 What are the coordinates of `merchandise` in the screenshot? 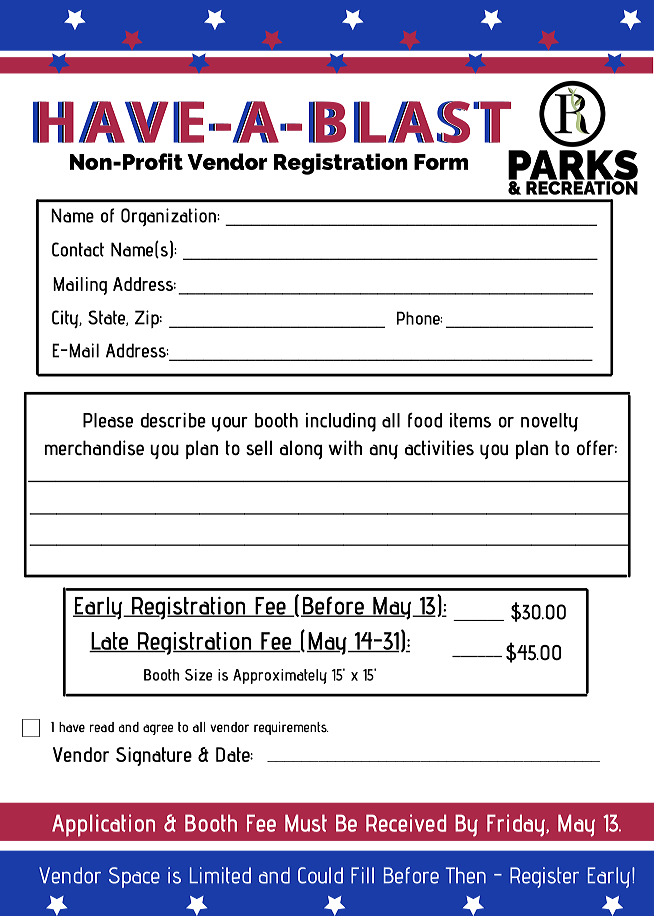 It's located at (94, 448).
